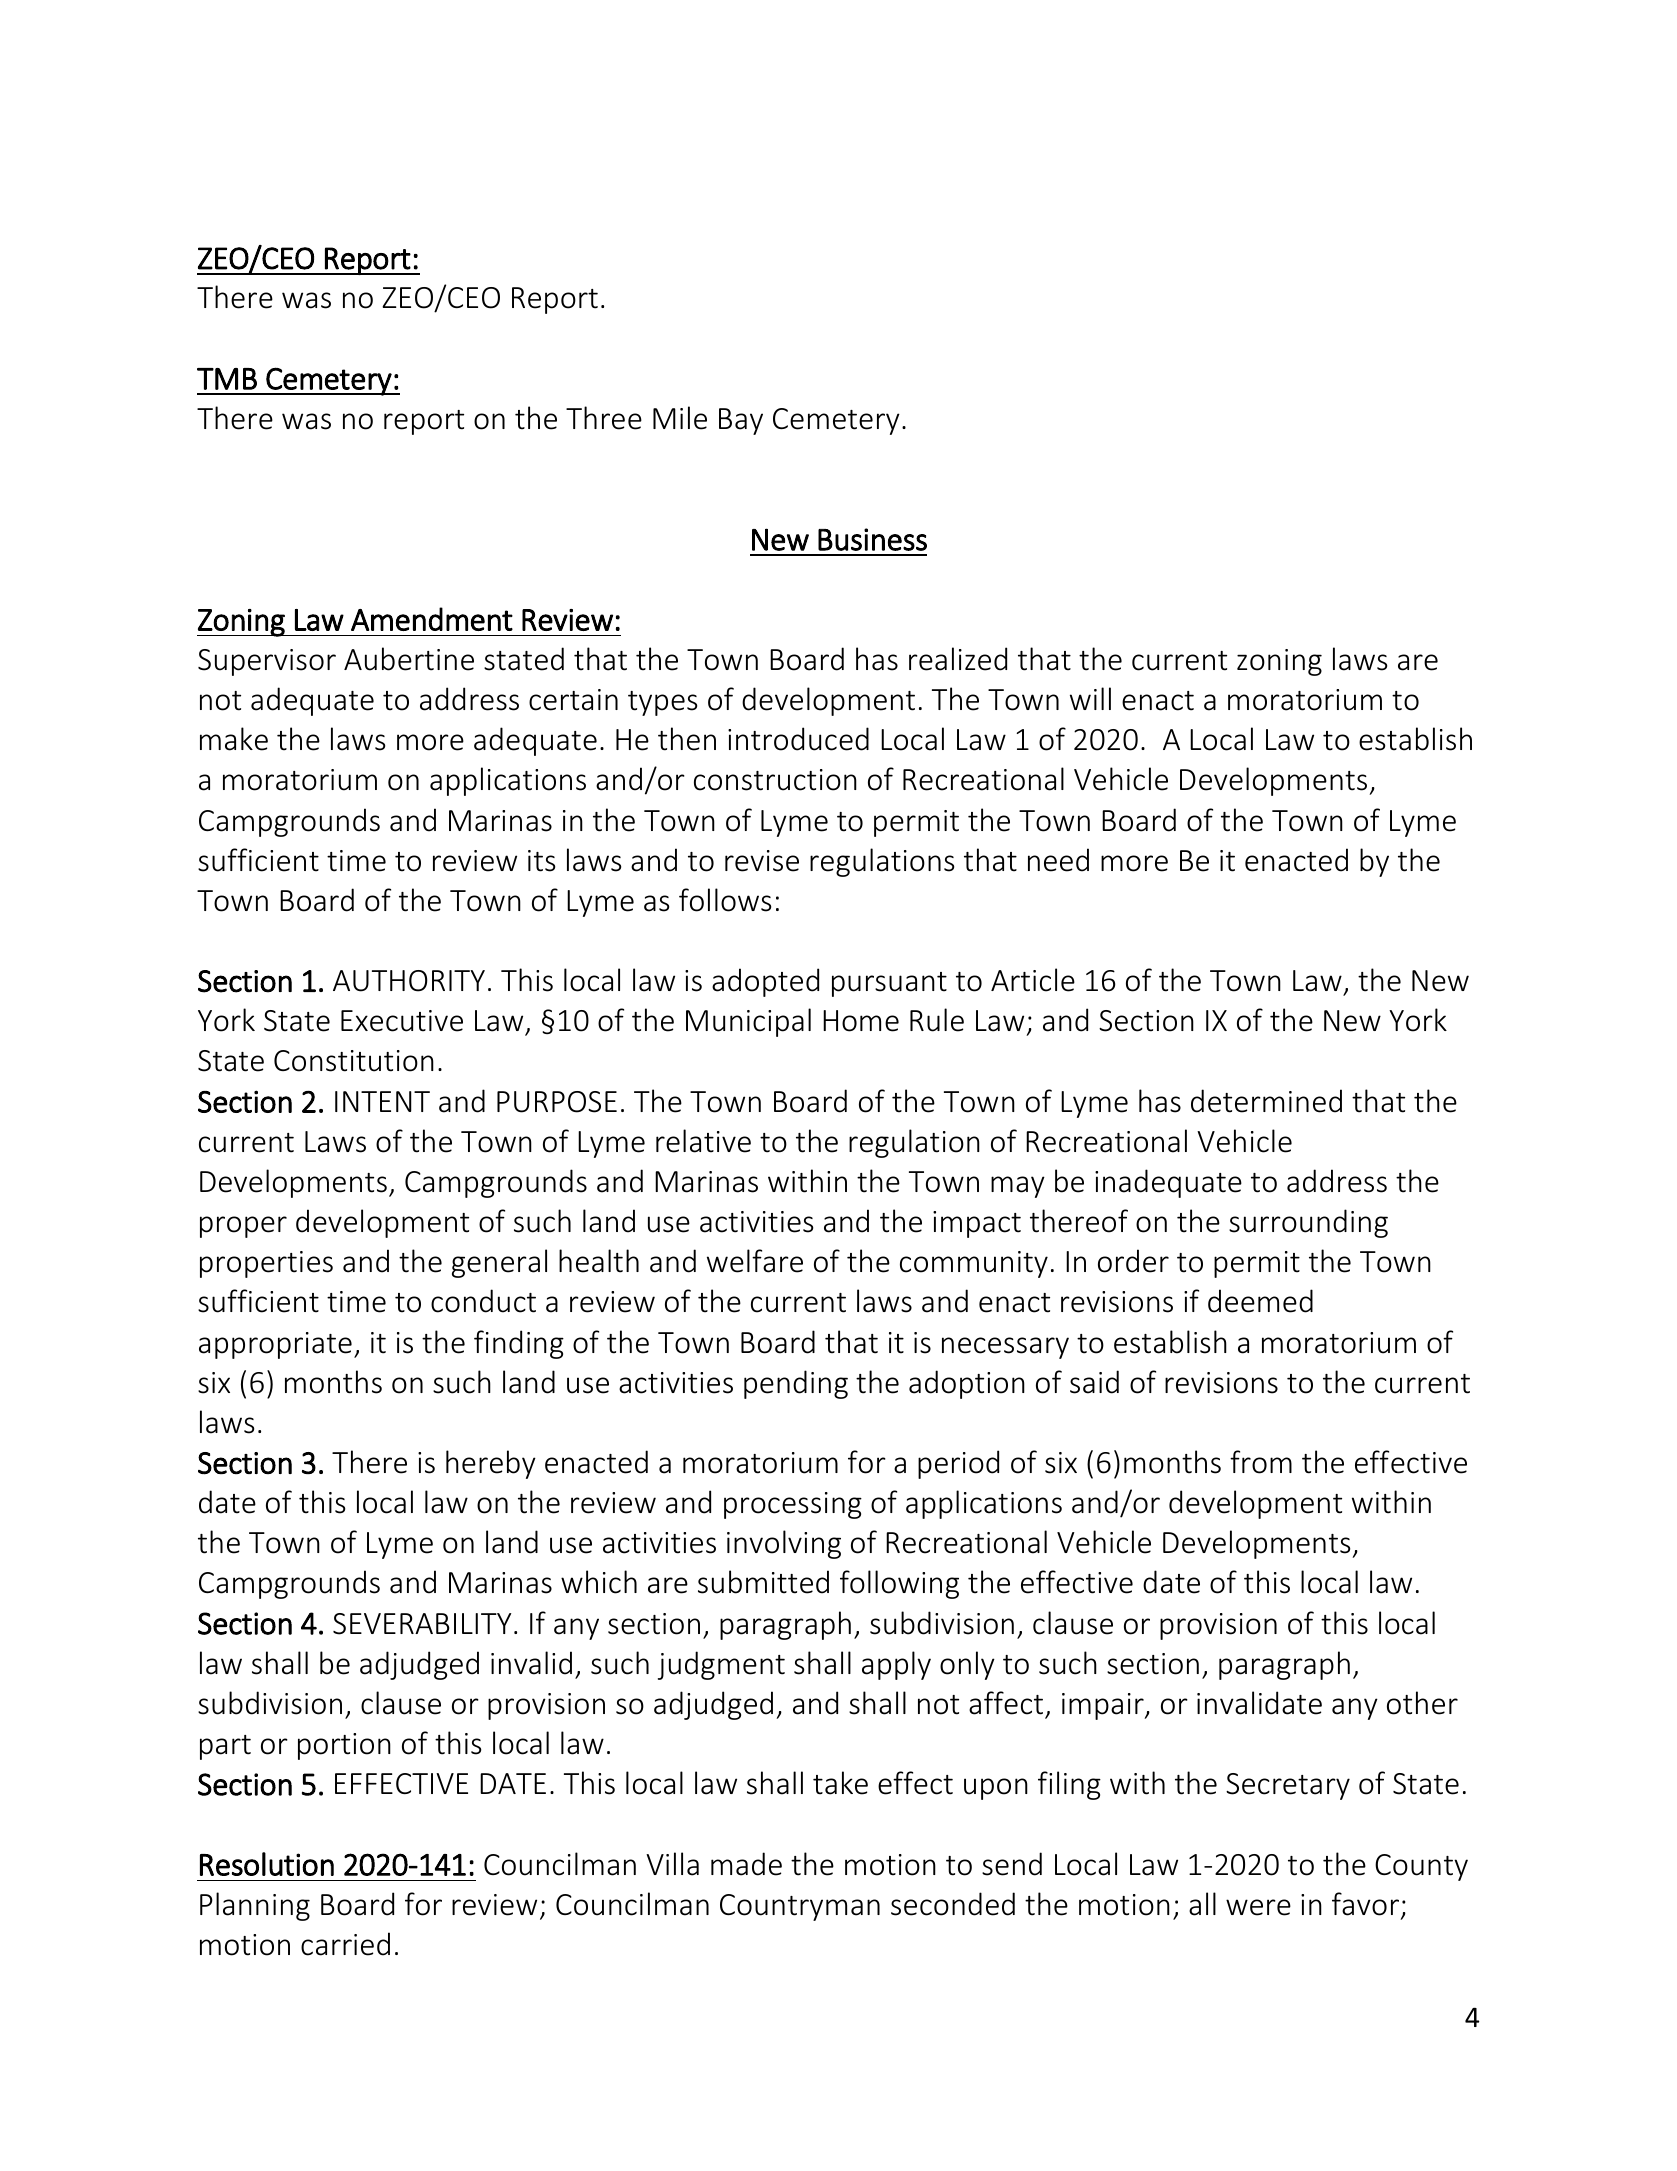  Describe the element at coordinates (1090, 698) in the screenshot. I see `will` at that location.
